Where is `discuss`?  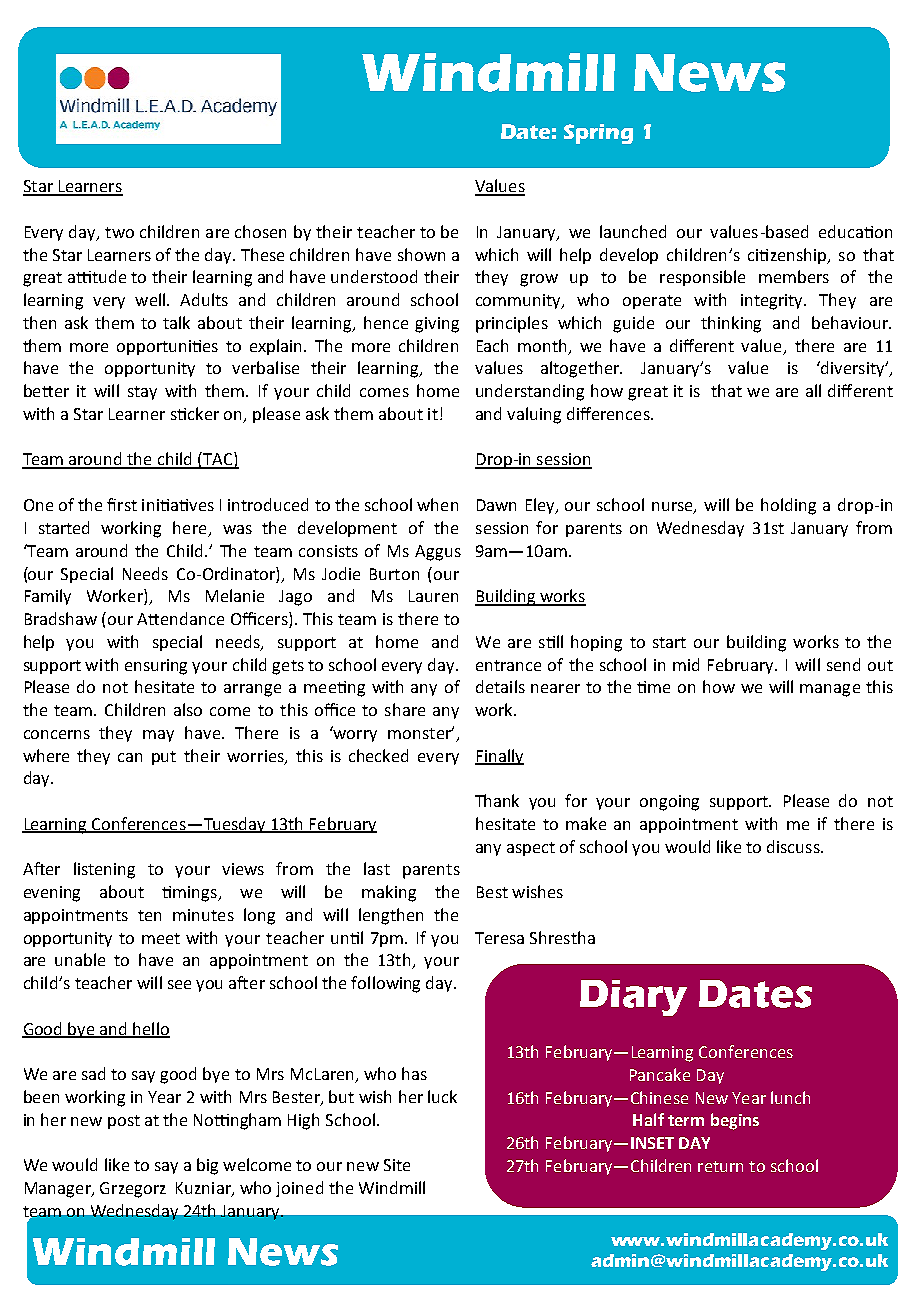
discuss is located at coordinates (794, 846).
